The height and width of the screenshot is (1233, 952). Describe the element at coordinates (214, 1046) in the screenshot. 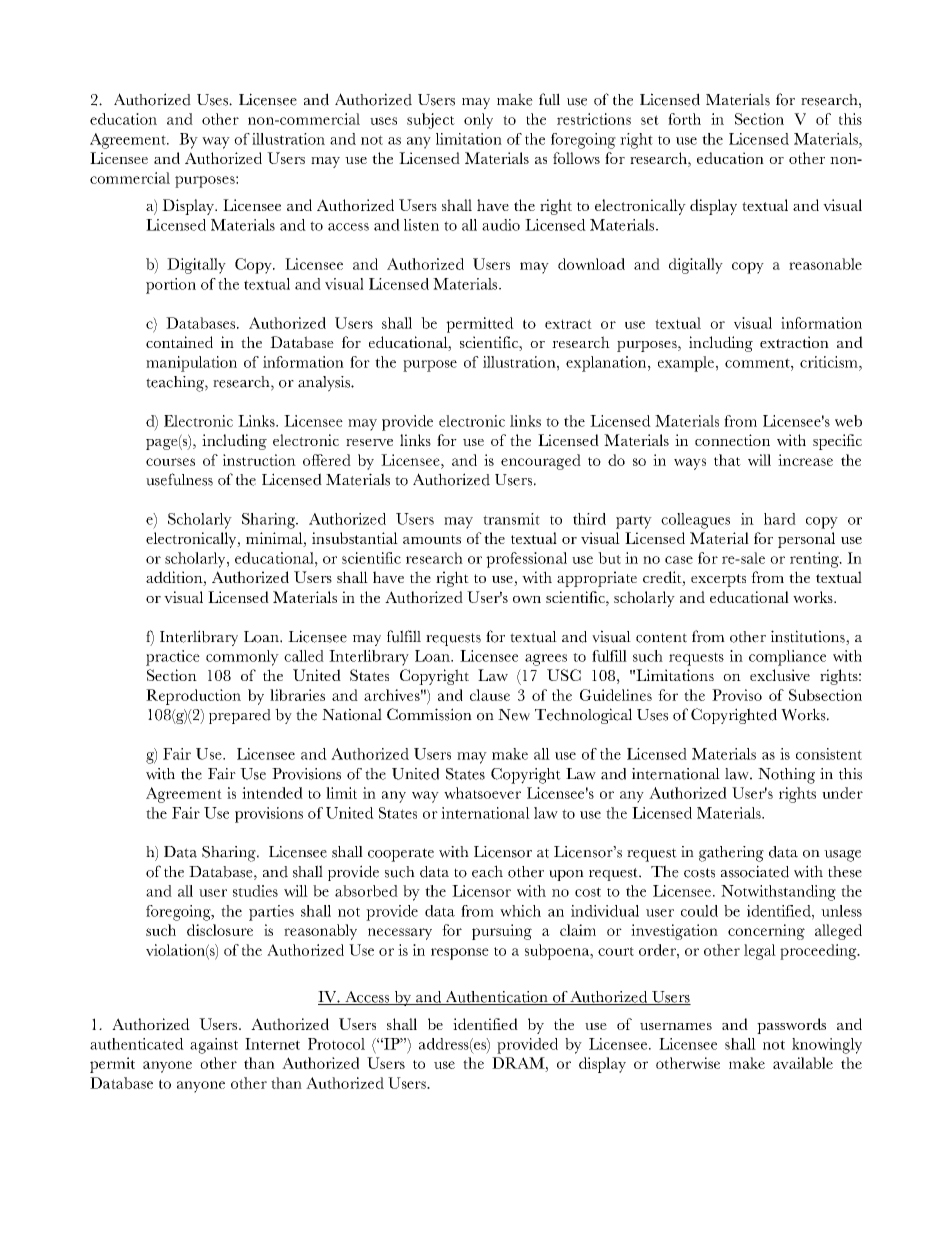

I see `against` at that location.
